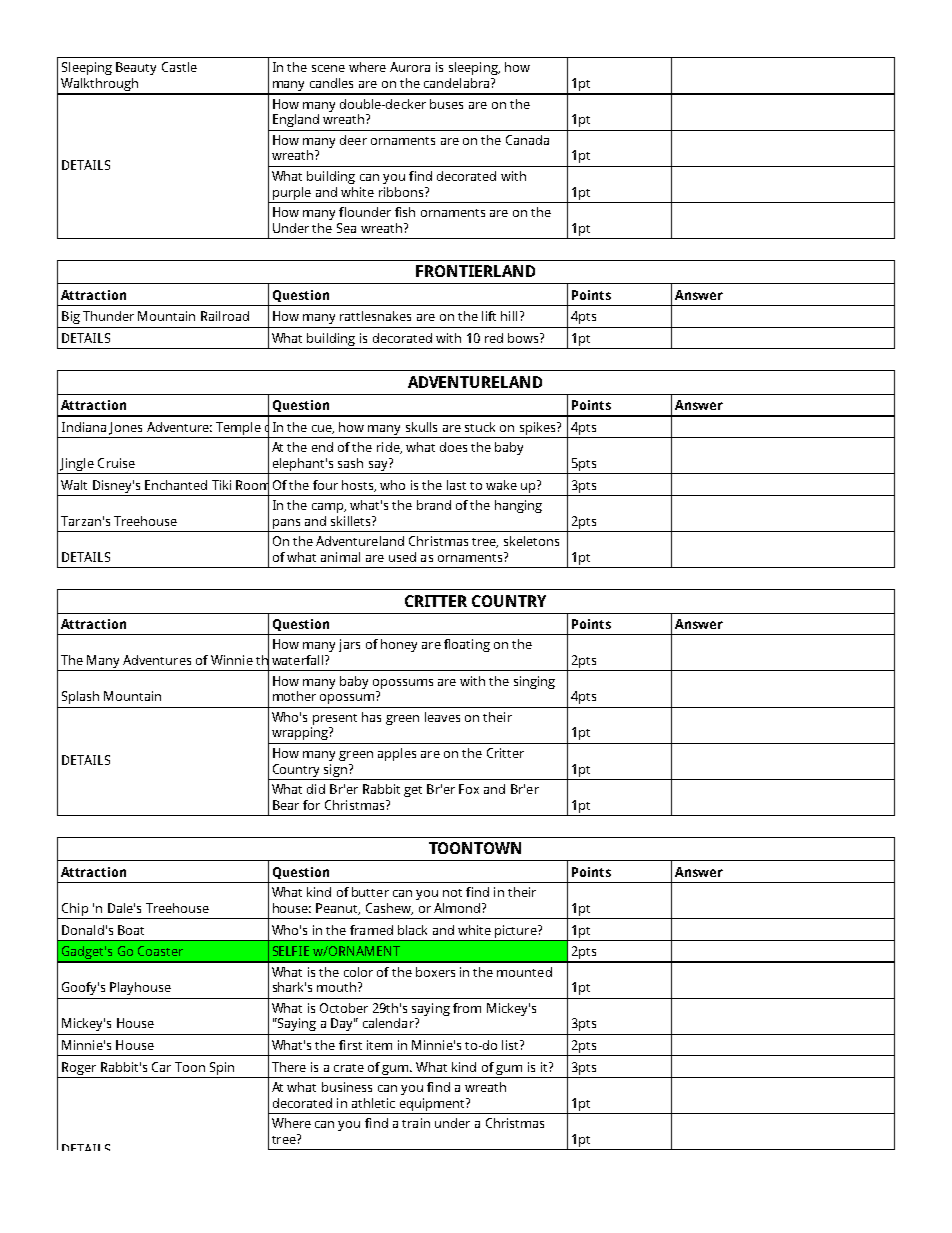 This screenshot has width=952, height=1233. What do you see at coordinates (136, 68) in the screenshot?
I see `Beauty` at bounding box center [136, 68].
